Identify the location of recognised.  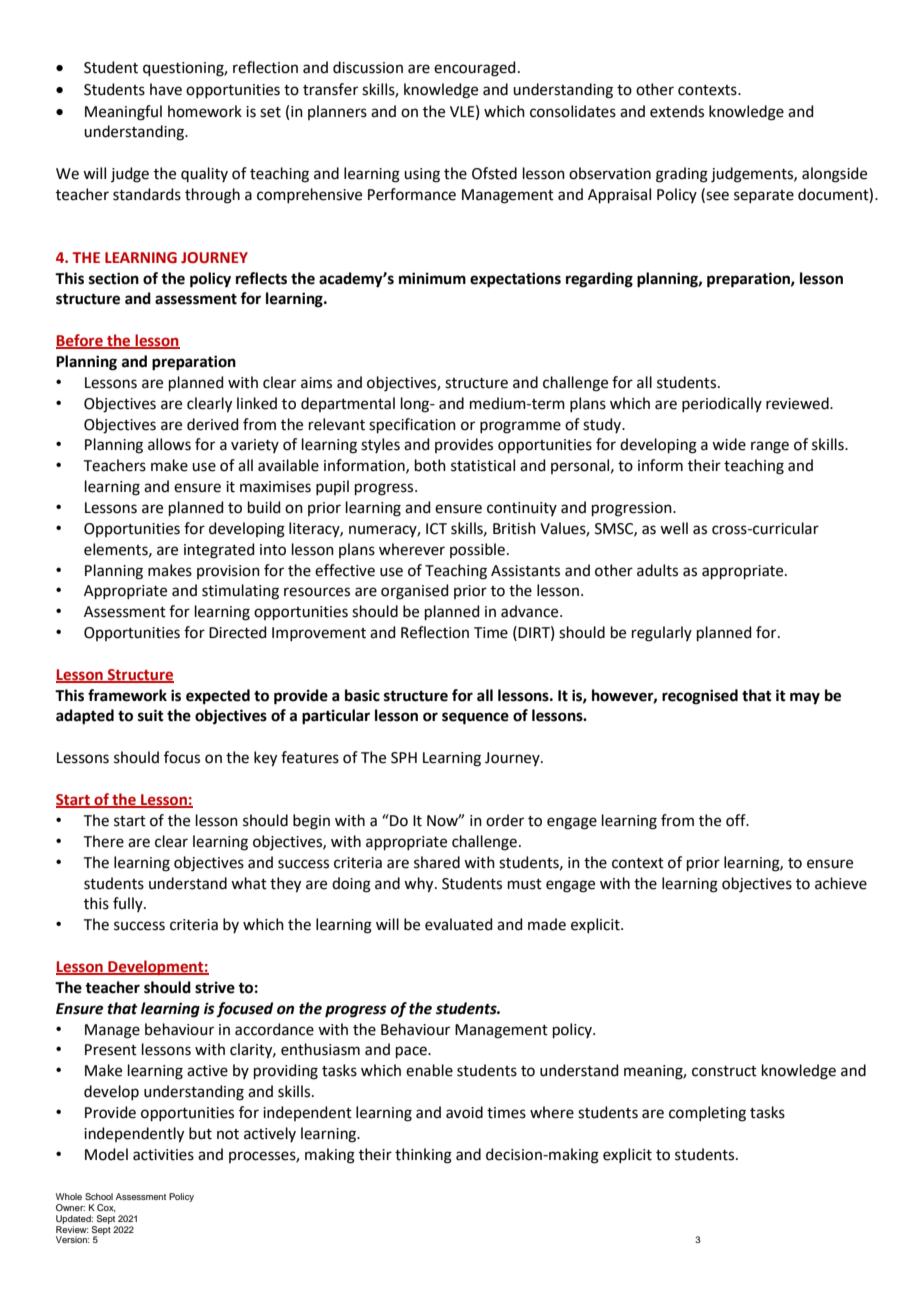
(700, 697).
